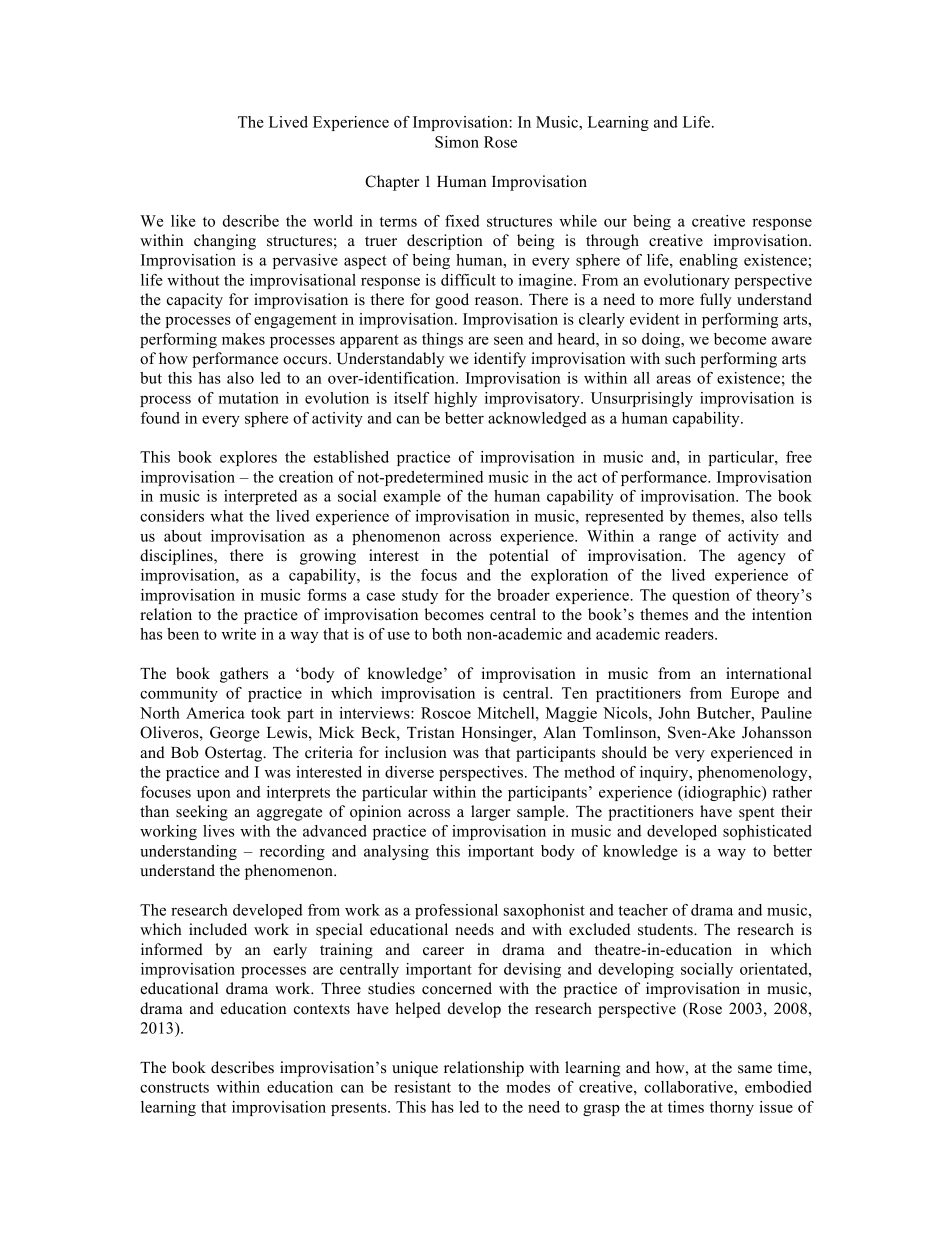 The image size is (952, 1233). I want to click on larger, so click(490, 813).
